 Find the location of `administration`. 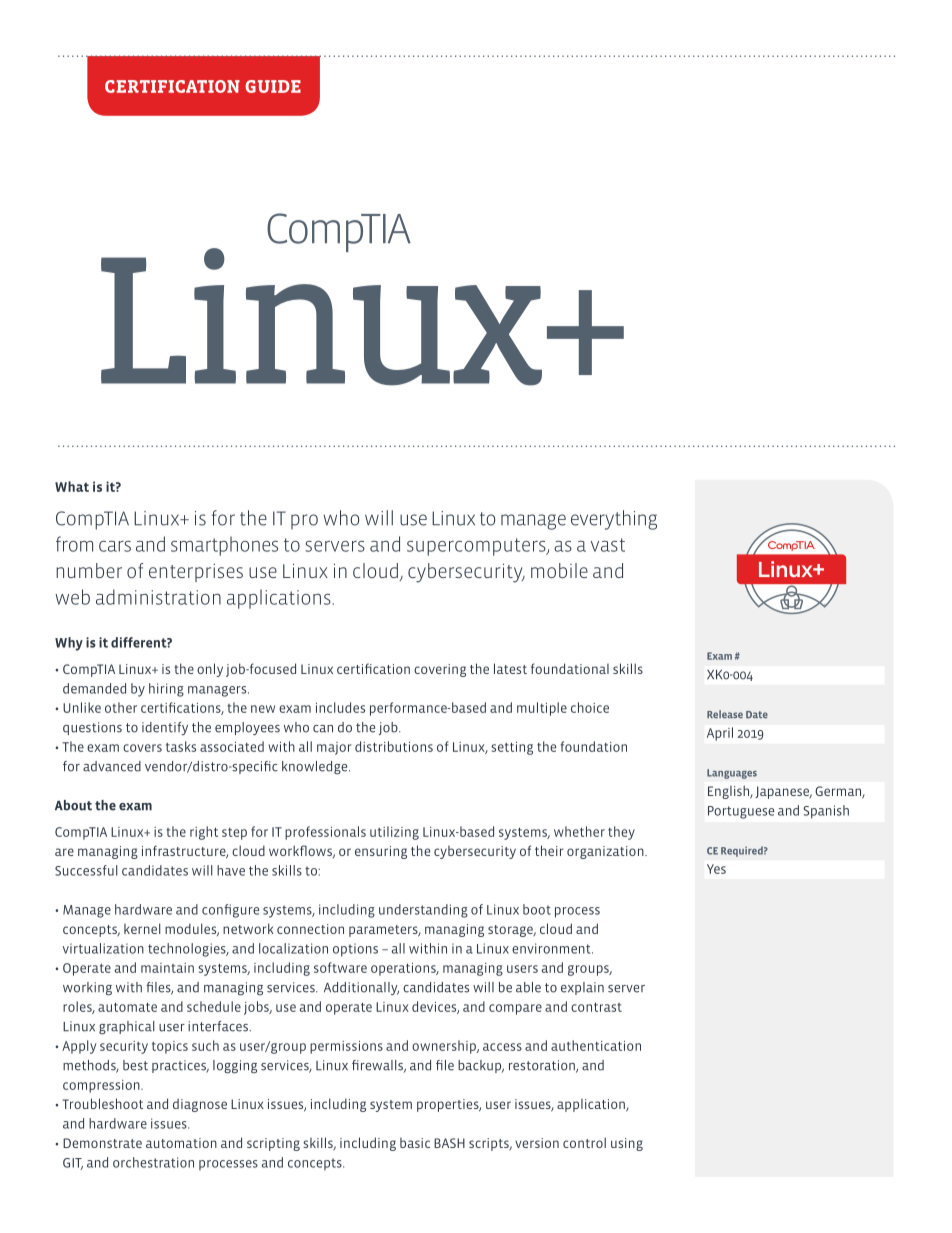

administration is located at coordinates (158, 597).
